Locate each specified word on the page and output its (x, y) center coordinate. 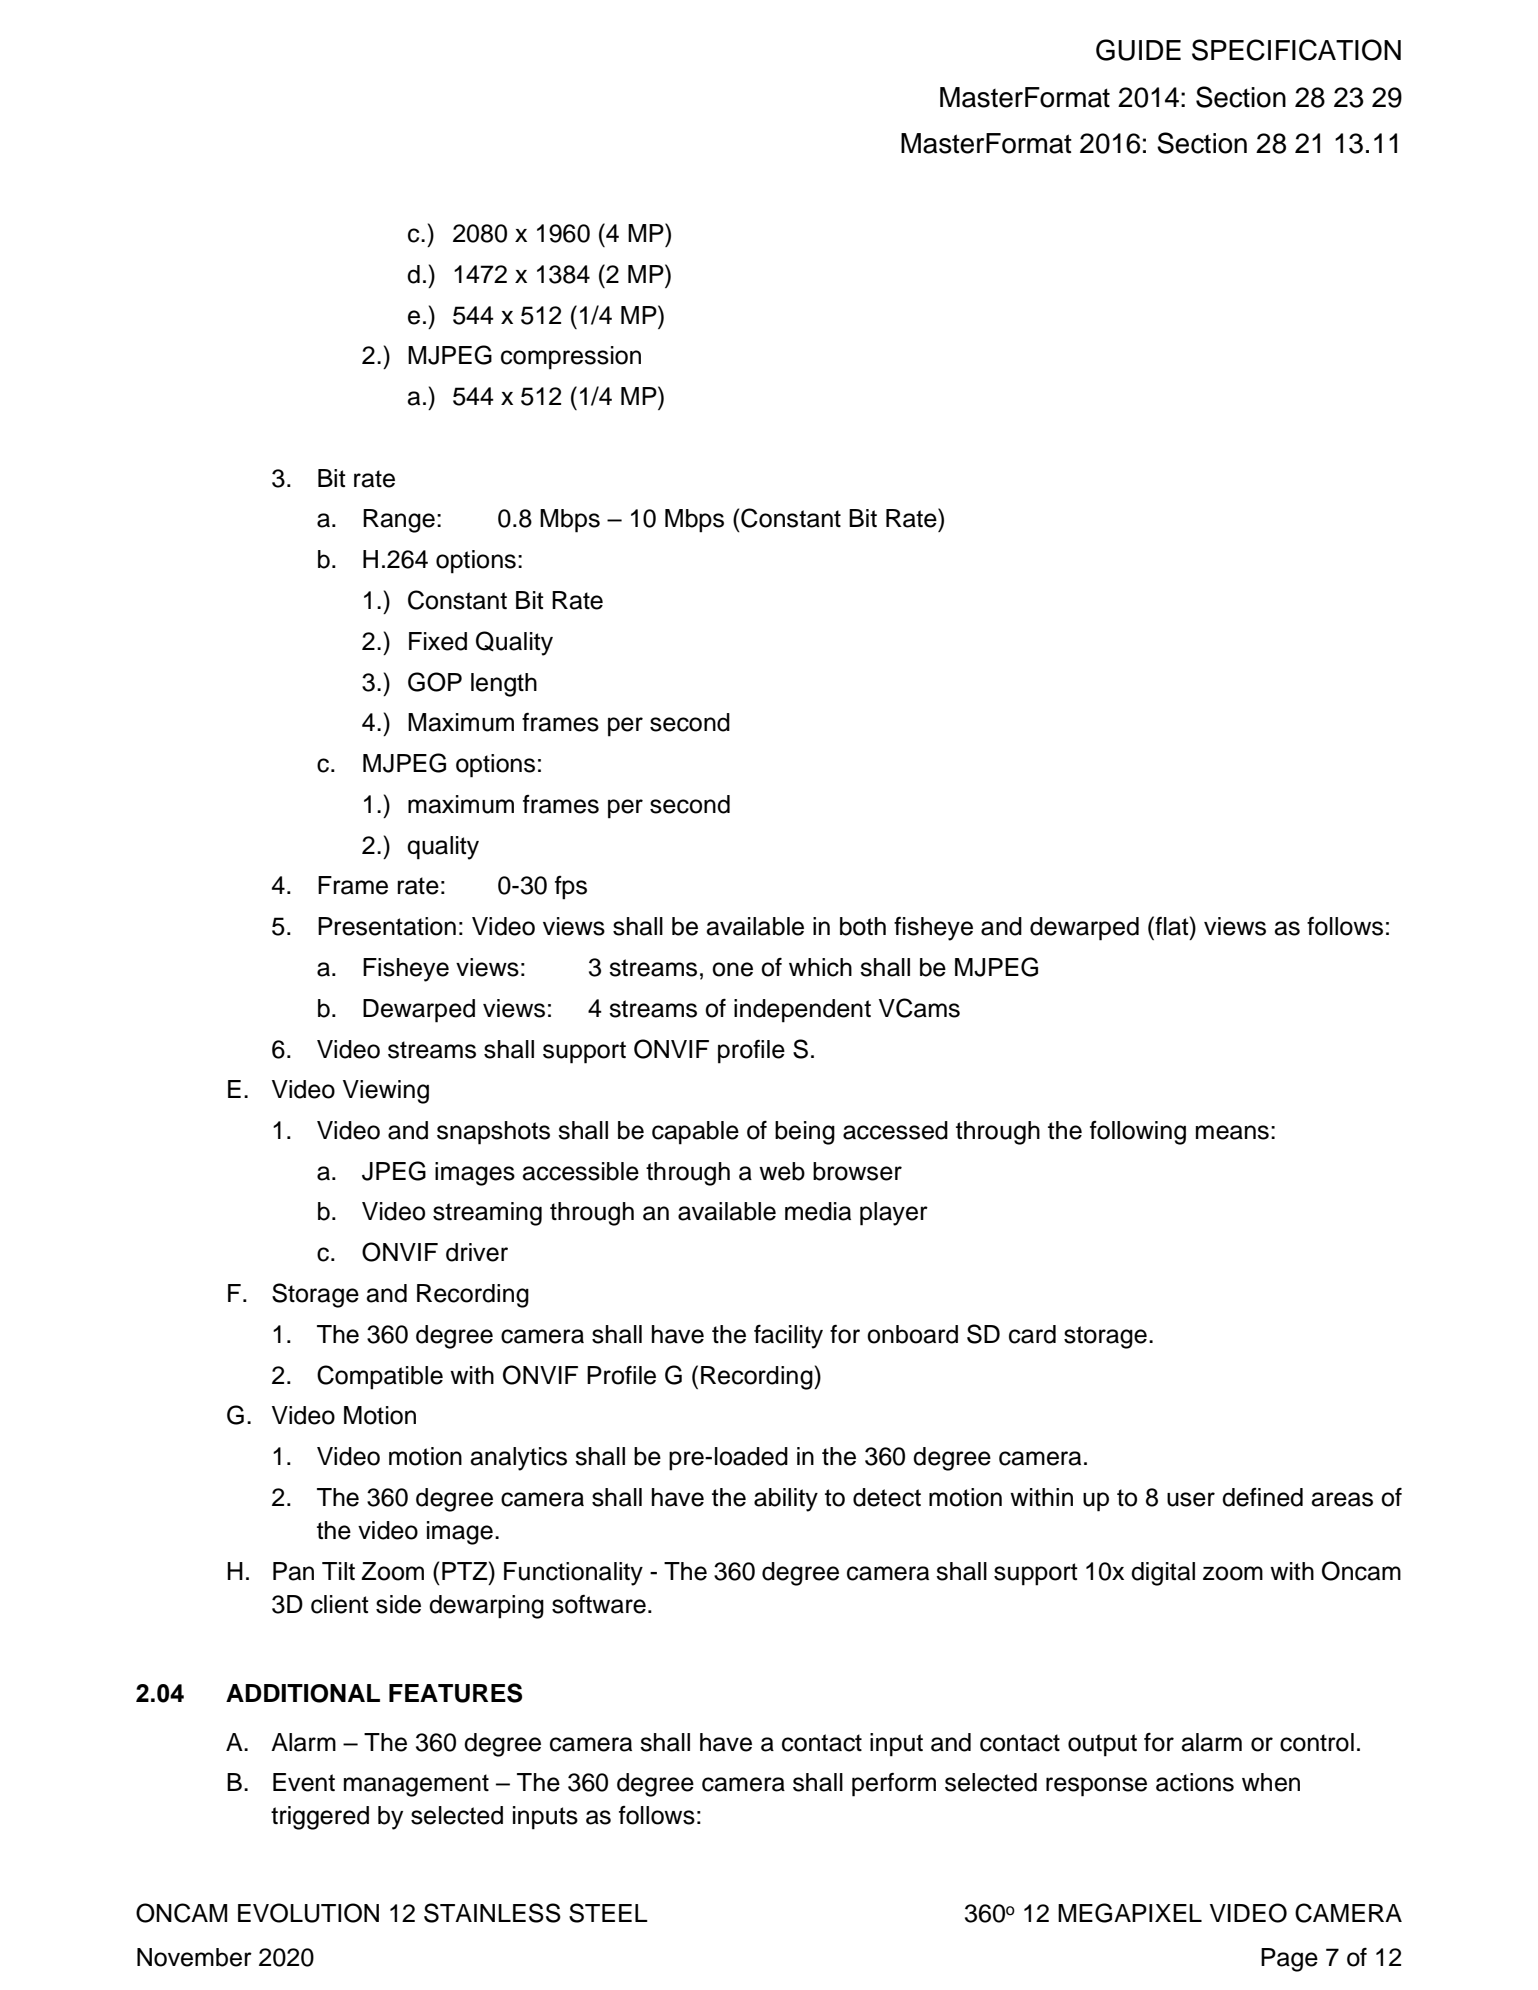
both (863, 926)
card (1032, 1334)
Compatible (380, 1377)
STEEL (608, 1913)
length (504, 685)
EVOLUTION (308, 1913)
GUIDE (1138, 50)
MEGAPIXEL (1130, 1913)
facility (788, 1336)
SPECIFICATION (1296, 50)
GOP (435, 682)
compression (571, 358)
